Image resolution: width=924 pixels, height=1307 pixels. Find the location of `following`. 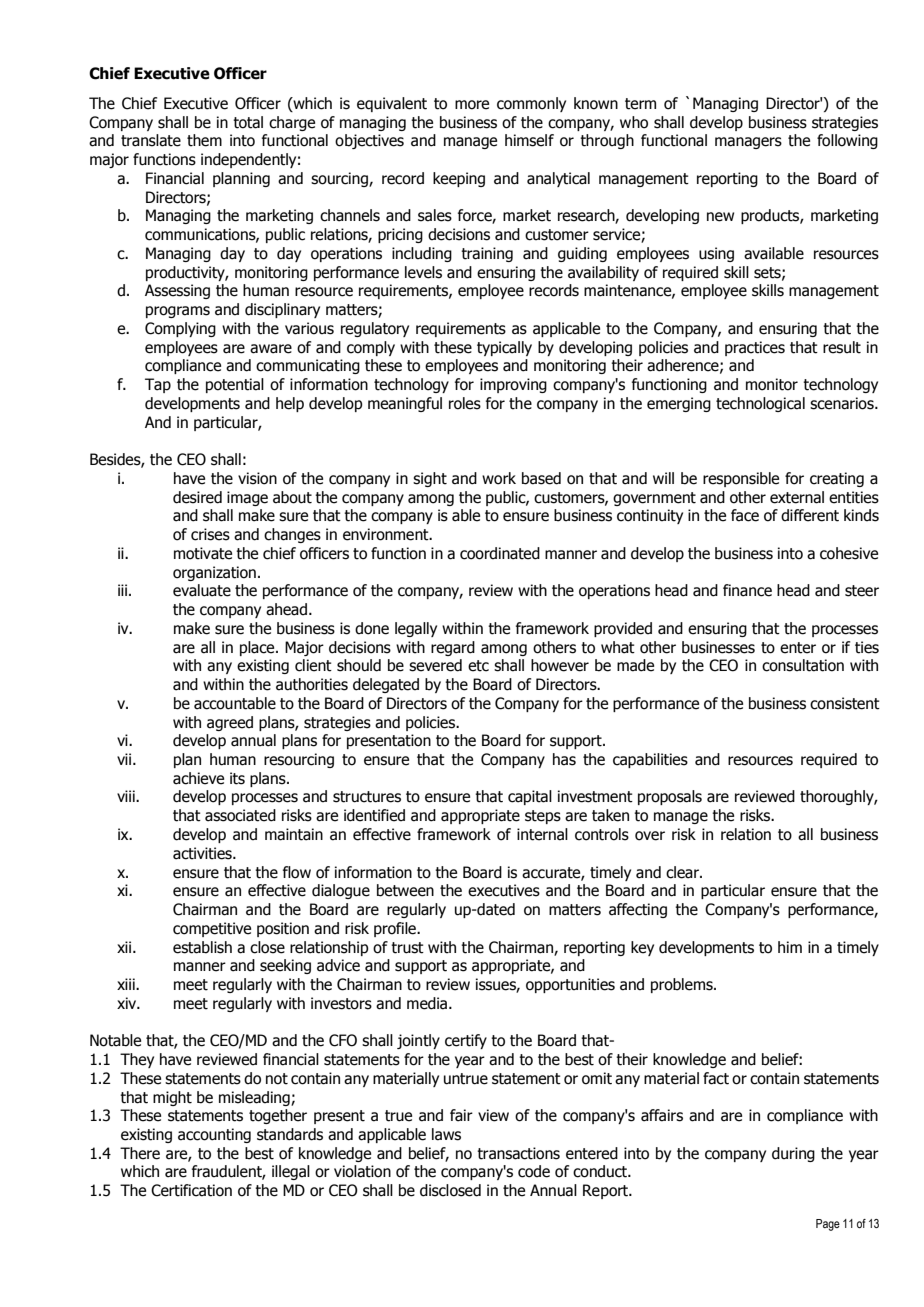

following is located at coordinates (847, 141).
